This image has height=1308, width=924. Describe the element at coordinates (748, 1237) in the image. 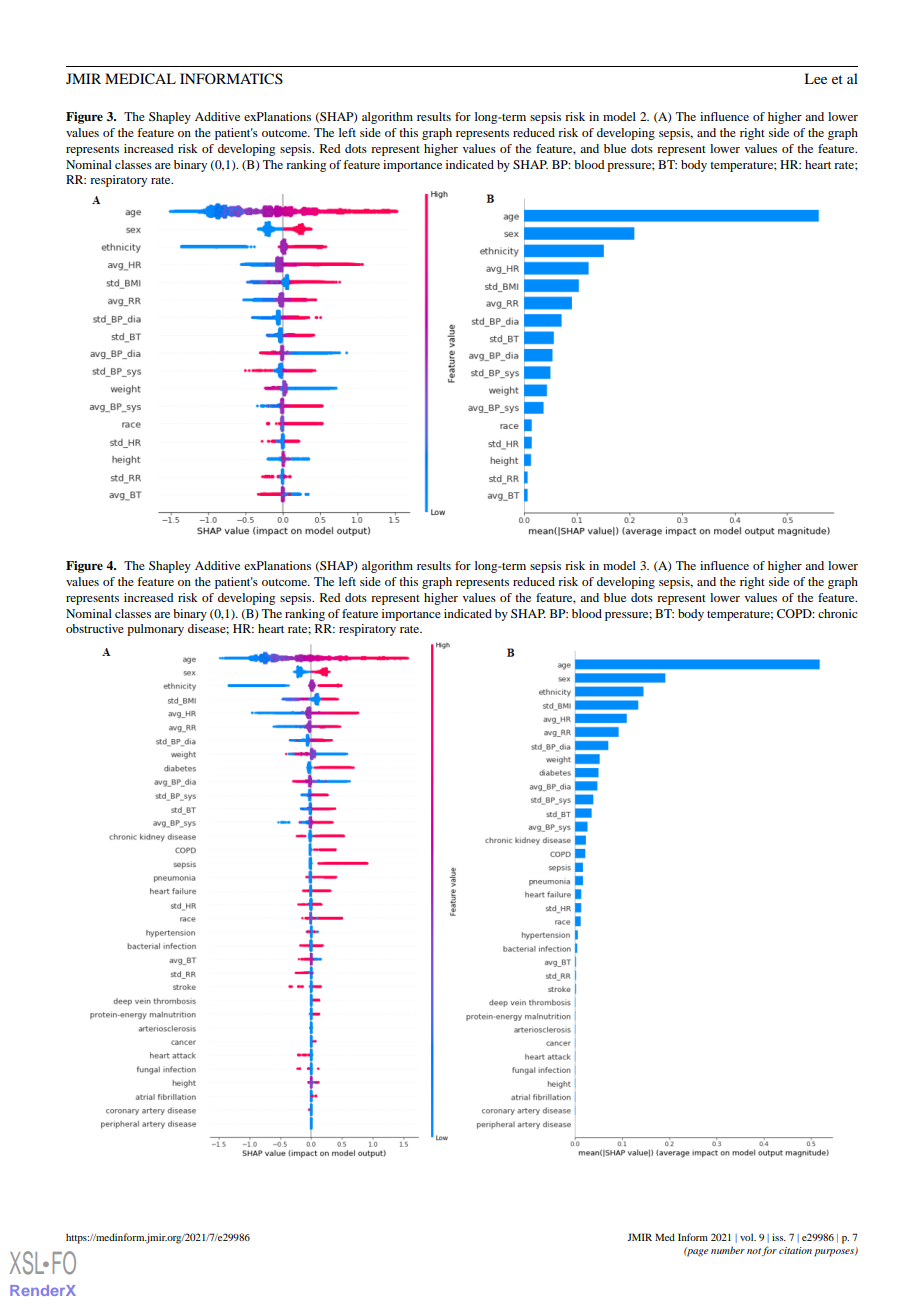

I see `vol` at that location.
